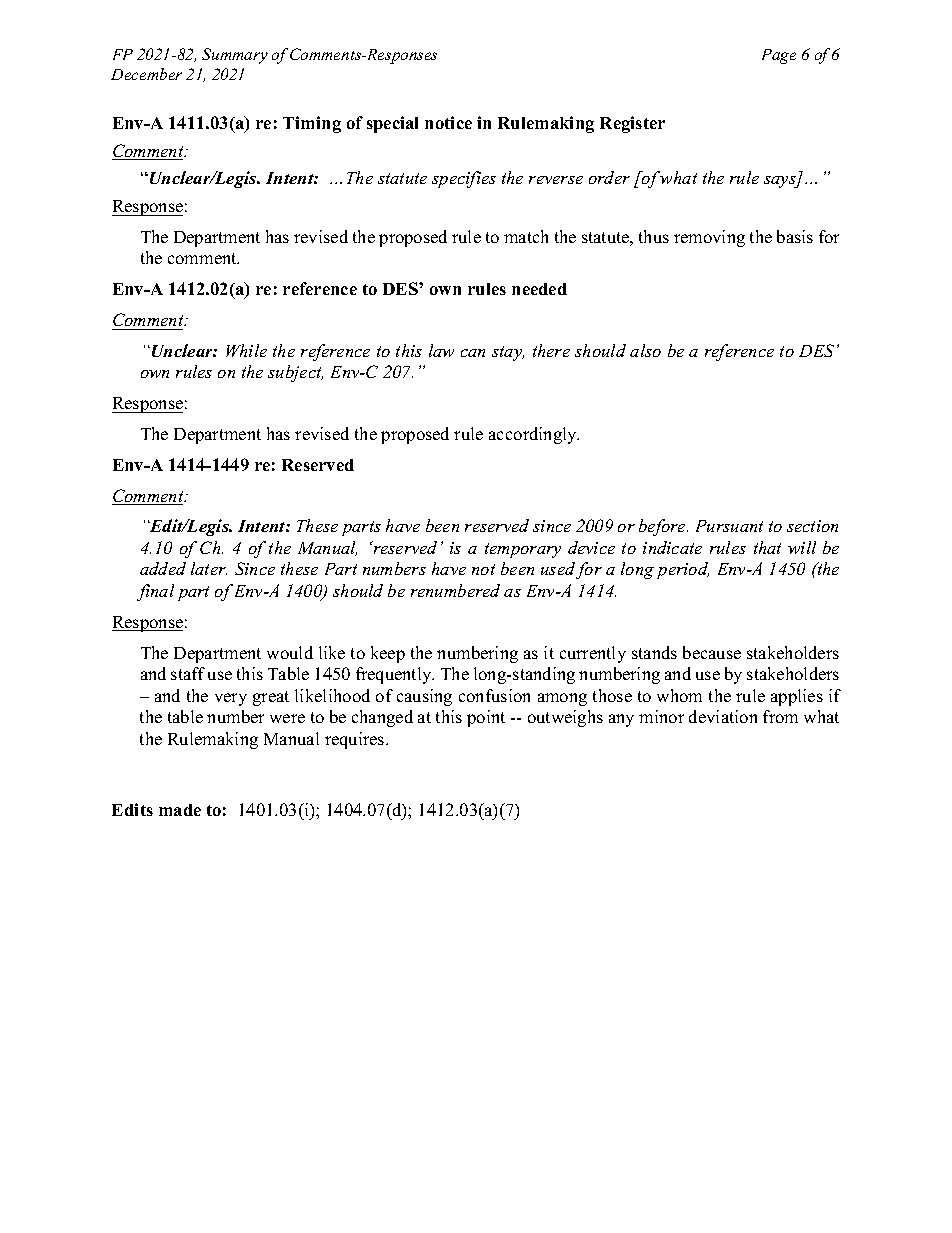 This screenshot has height=1233, width=952. What do you see at coordinates (729, 526) in the screenshot?
I see `Pursuant` at bounding box center [729, 526].
